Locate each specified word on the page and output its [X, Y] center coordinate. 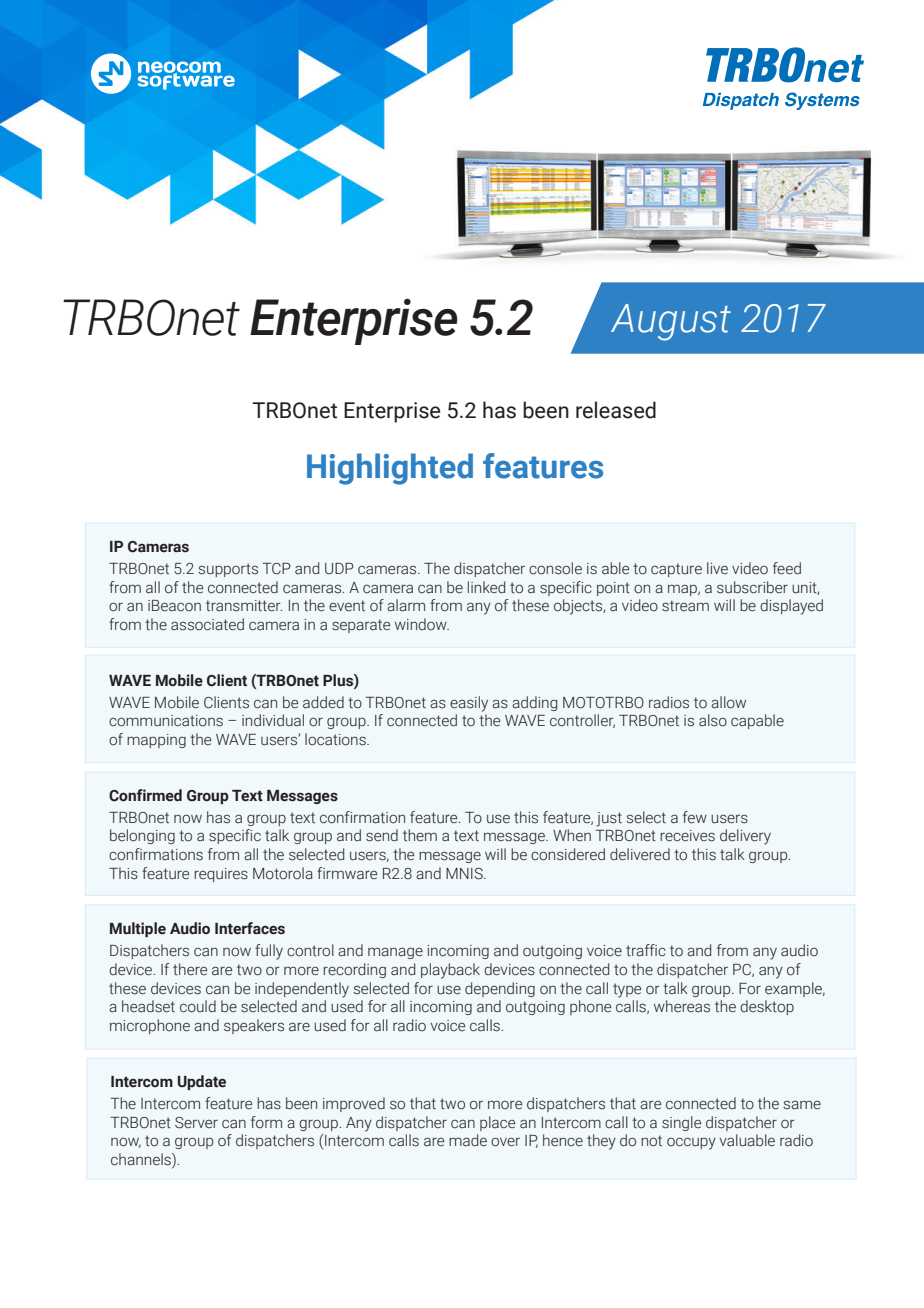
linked [486, 587]
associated [207, 624]
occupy [691, 1143]
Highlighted [390, 469]
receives [687, 836]
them [420, 835]
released [616, 410]
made [468, 1140]
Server [196, 1123]
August [671, 322]
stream [685, 606]
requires [221, 875]
